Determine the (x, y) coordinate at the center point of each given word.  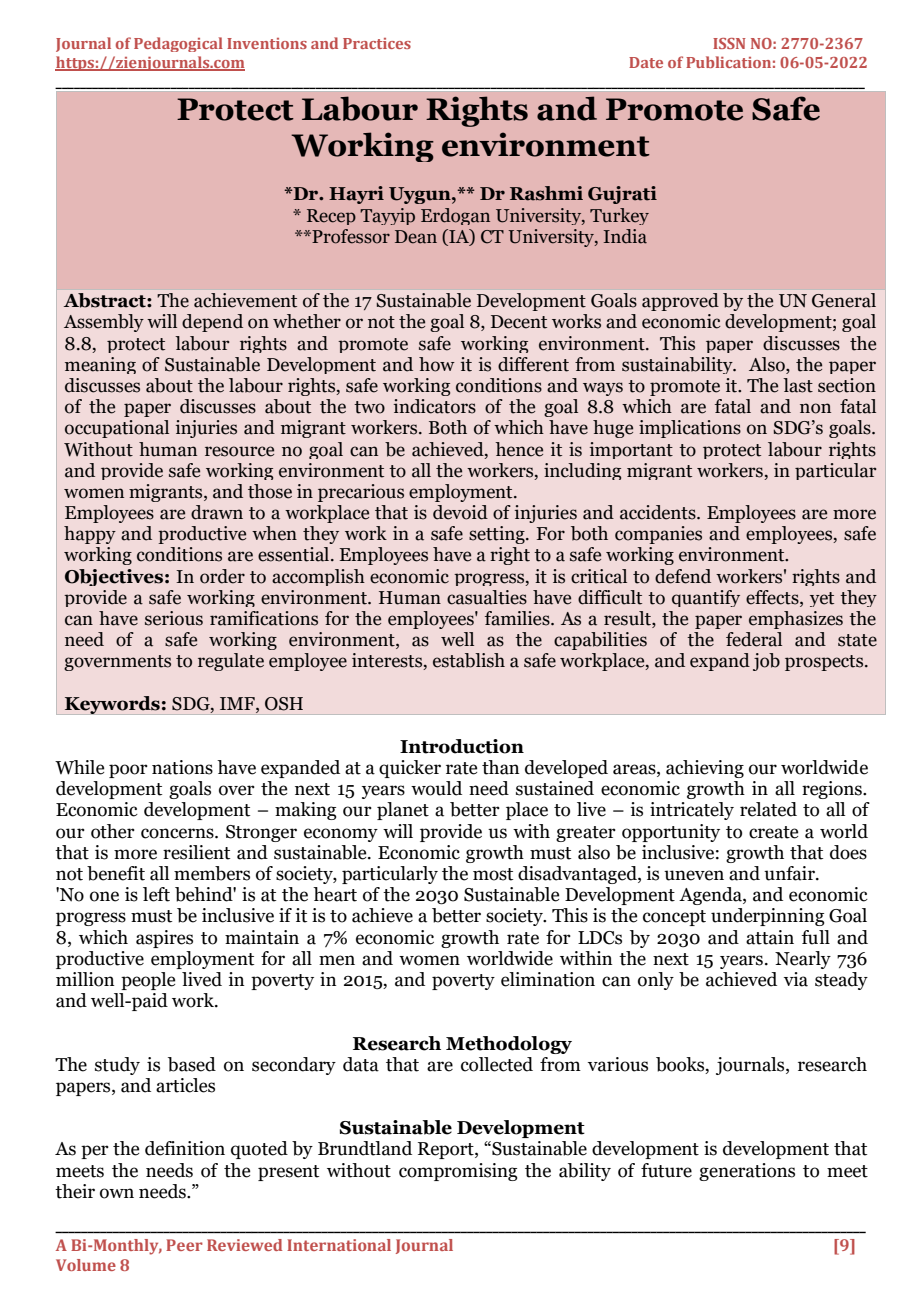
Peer (184, 1245)
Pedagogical (178, 44)
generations (747, 1172)
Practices (377, 43)
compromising (458, 1172)
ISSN (729, 43)
